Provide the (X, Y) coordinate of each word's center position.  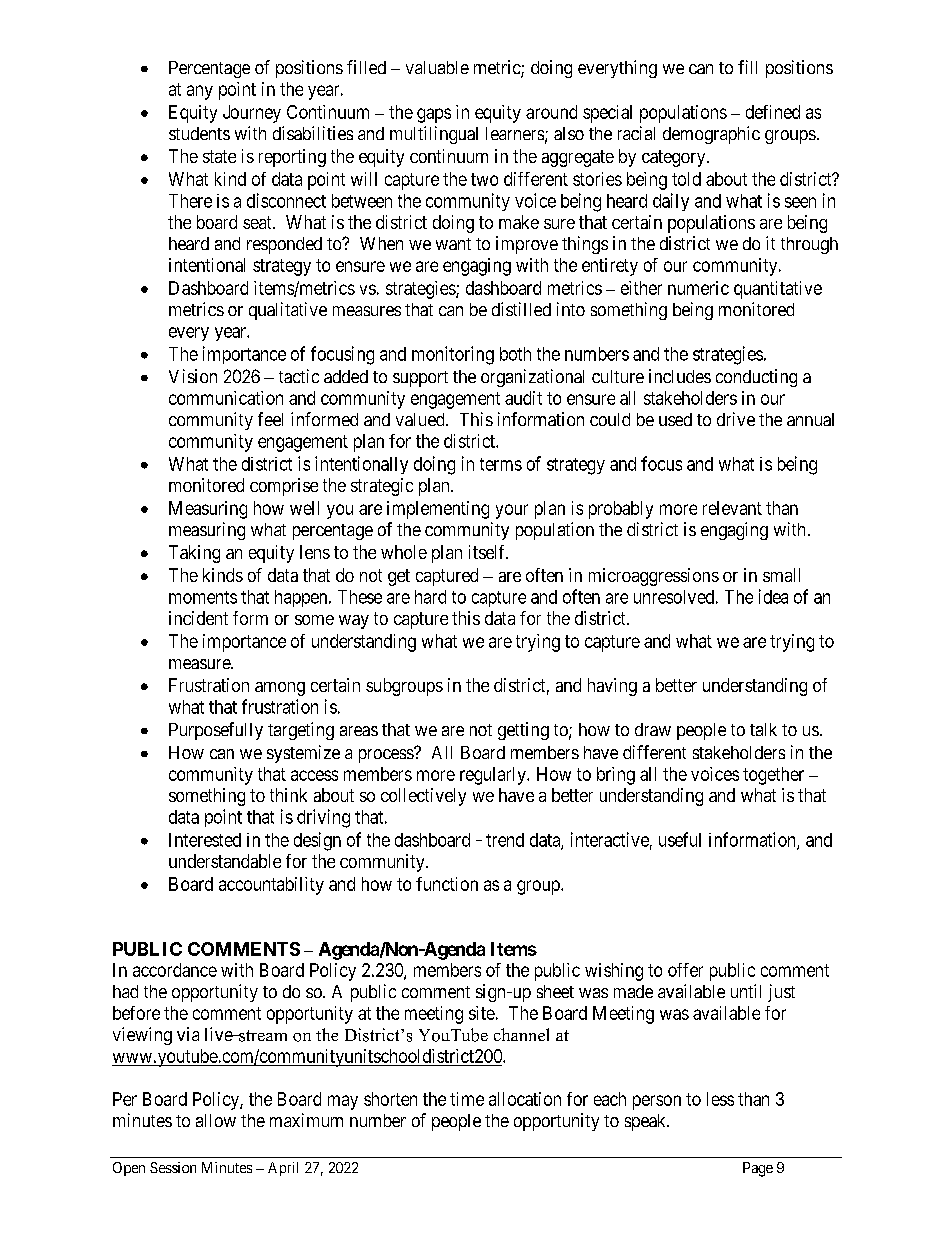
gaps (434, 115)
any (200, 92)
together (773, 776)
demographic (711, 135)
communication (226, 398)
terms (501, 464)
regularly (494, 776)
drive (736, 419)
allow (216, 1120)
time (467, 1099)
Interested (205, 840)
